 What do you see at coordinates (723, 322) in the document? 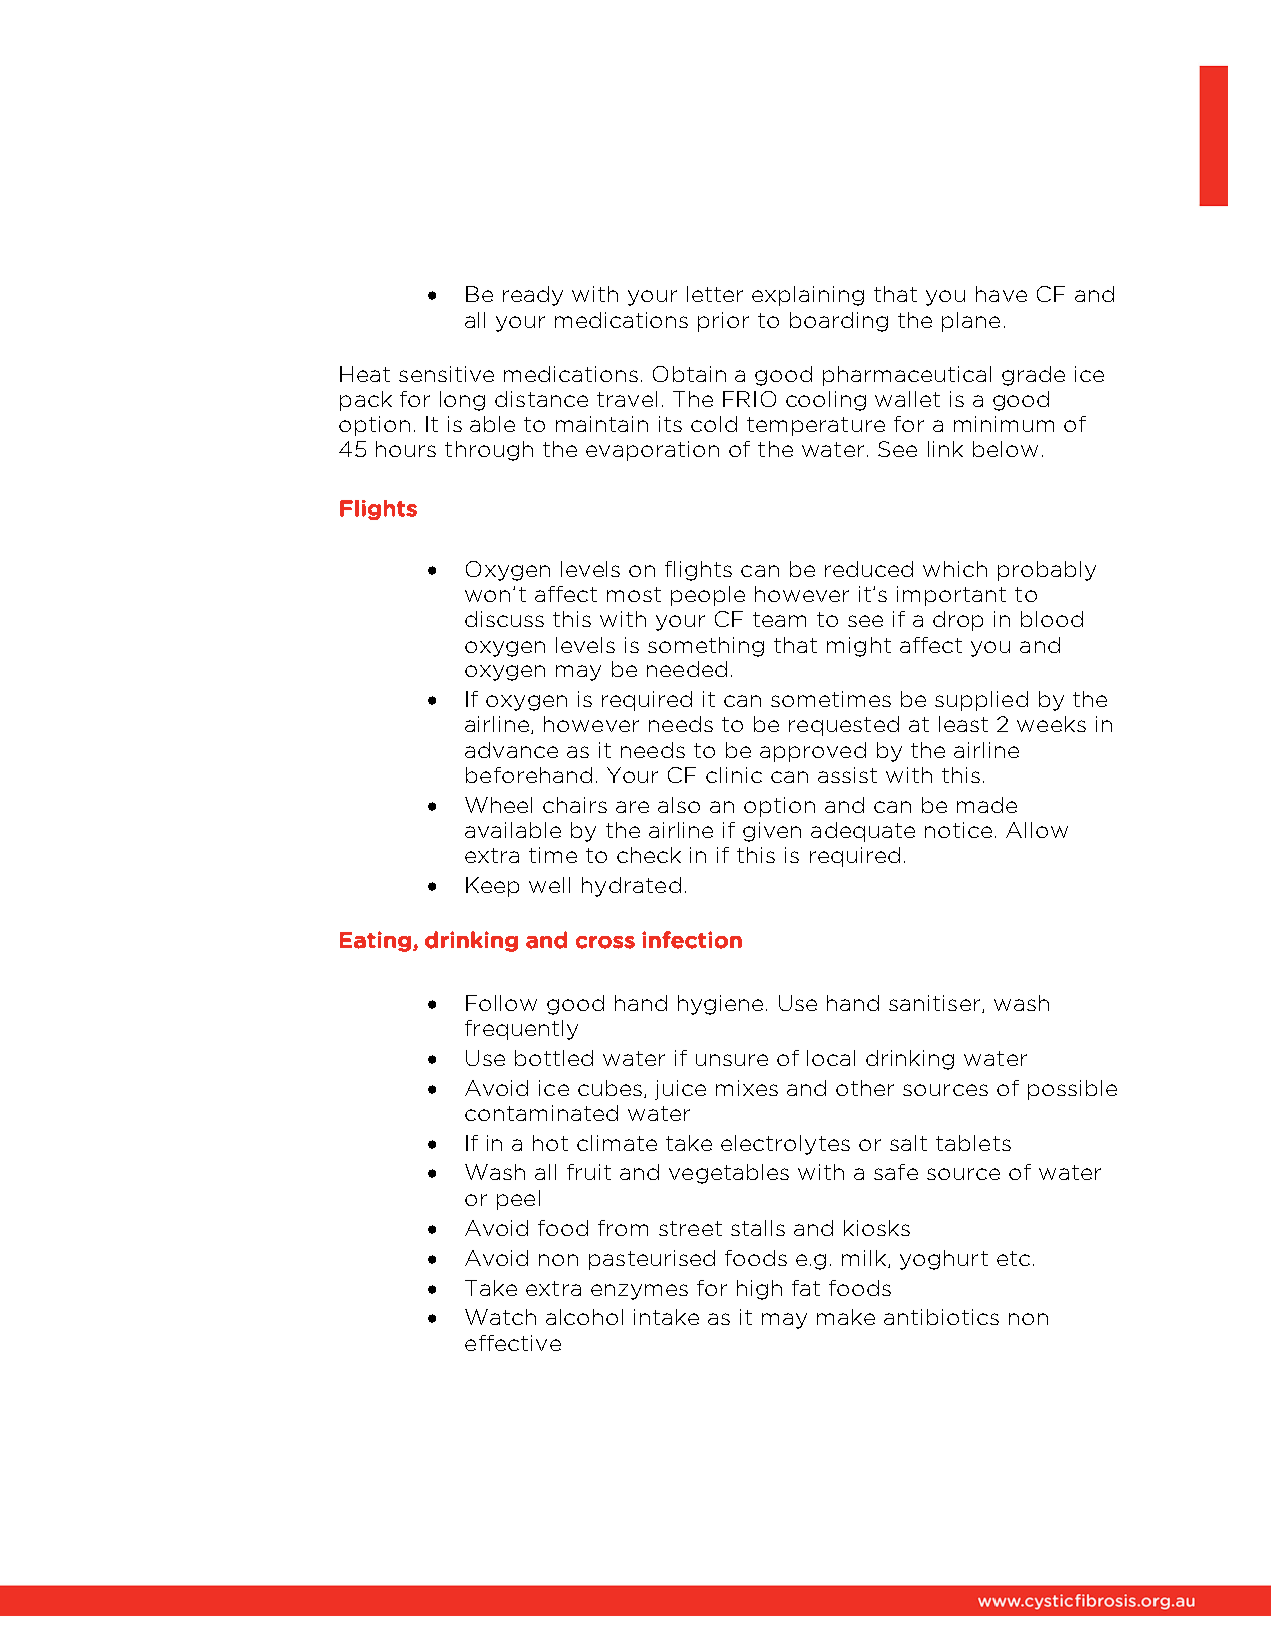
I see `prior` at bounding box center [723, 322].
